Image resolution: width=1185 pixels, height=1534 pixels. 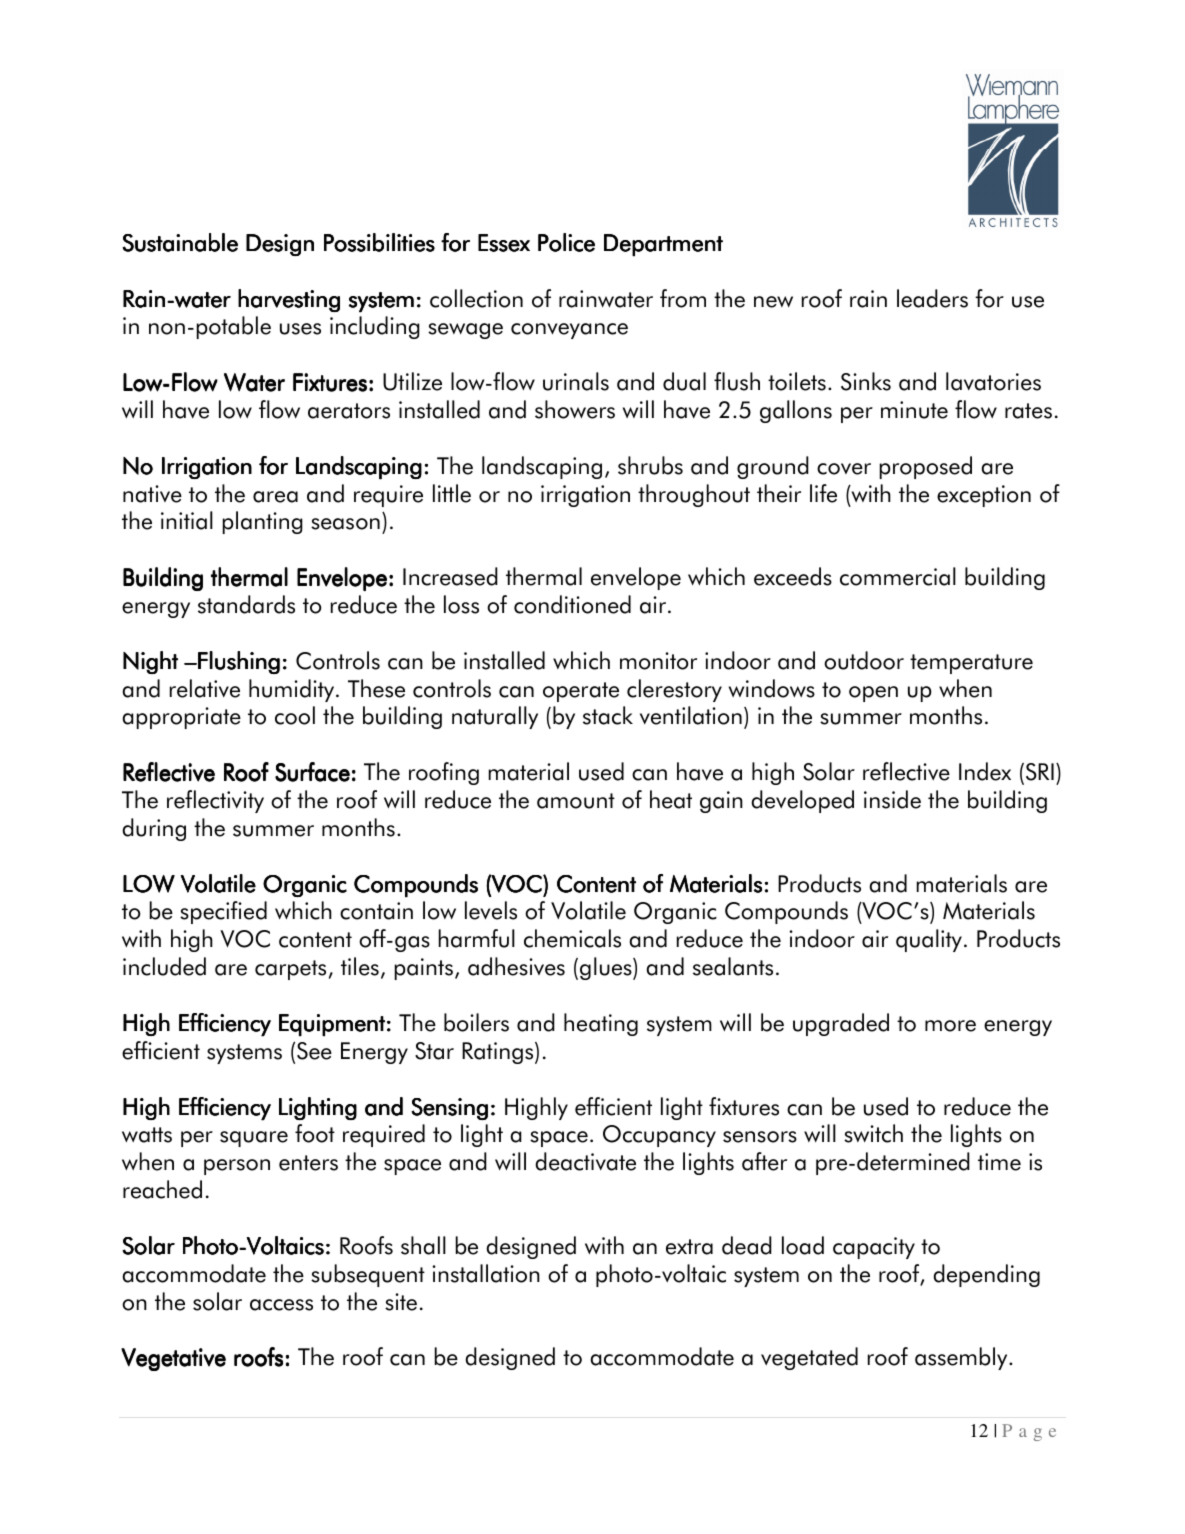 I want to click on installation, so click(x=486, y=1273).
